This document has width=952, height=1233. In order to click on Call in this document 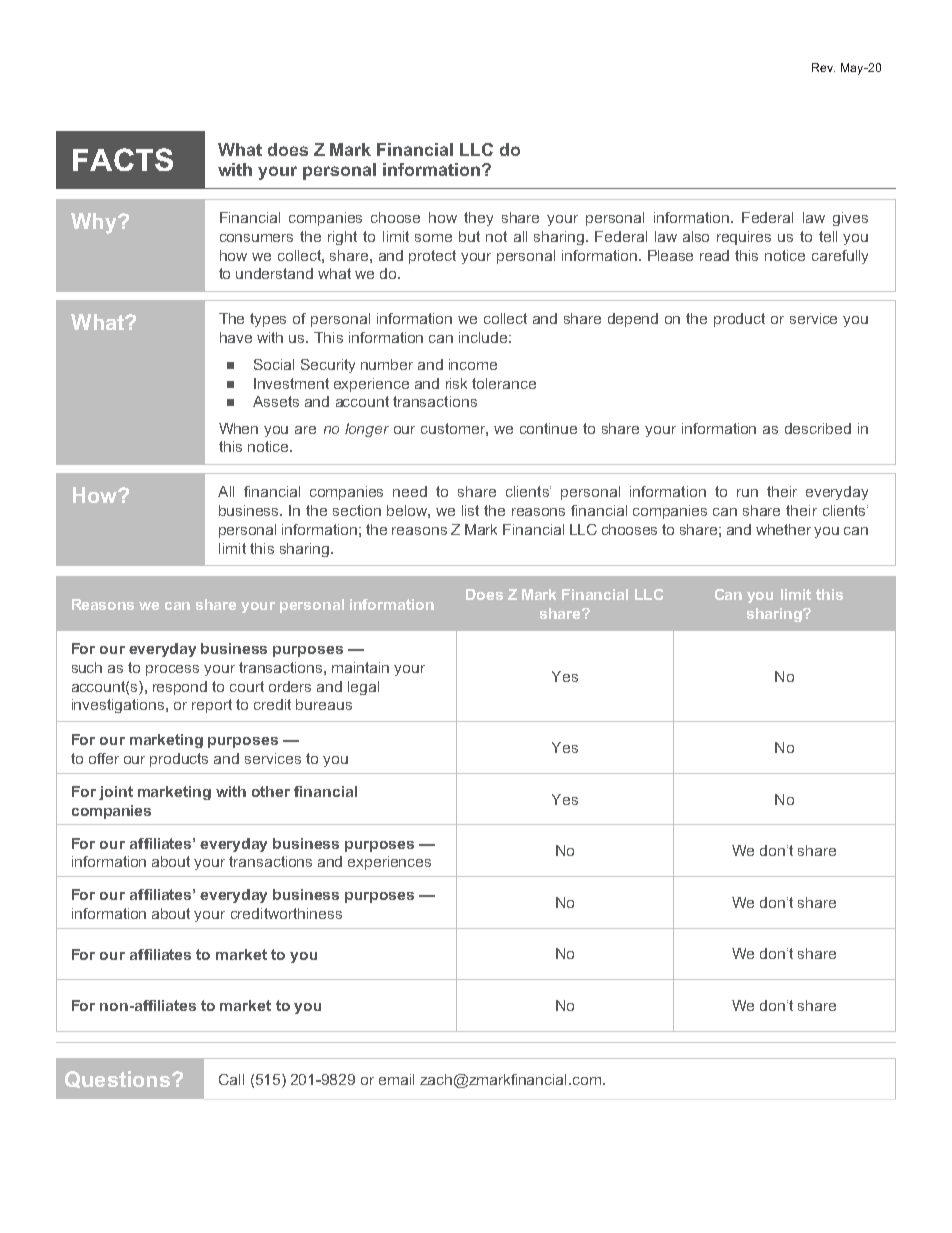, I will do `click(231, 1079)`.
